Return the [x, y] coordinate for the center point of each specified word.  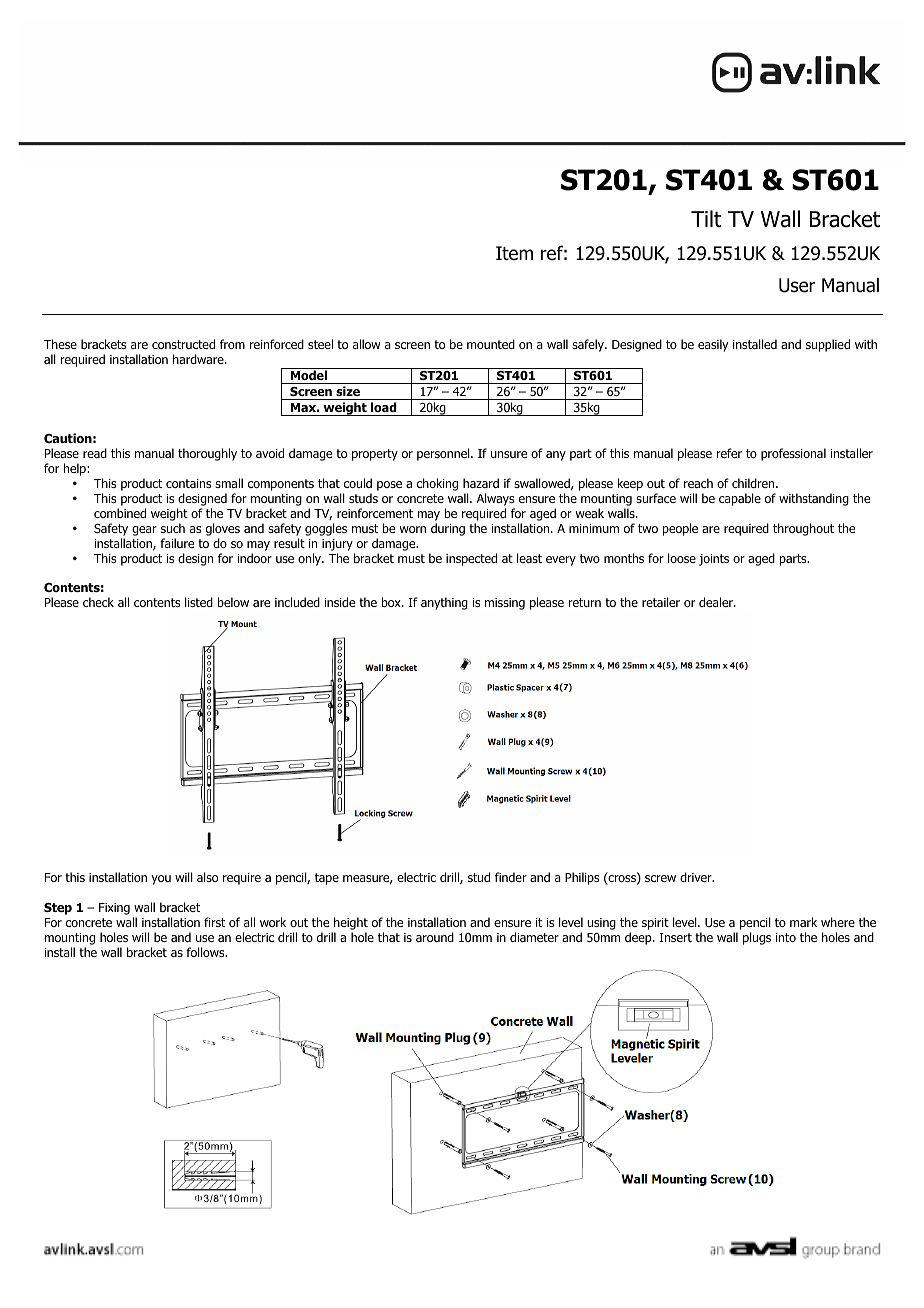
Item [514, 253]
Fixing [114, 909]
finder [511, 877]
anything [444, 603]
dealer [717, 602]
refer [729, 453]
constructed [183, 344]
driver [697, 877]
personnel [444, 454]
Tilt [706, 219]
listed [199, 602]
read [95, 453]
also [207, 877]
